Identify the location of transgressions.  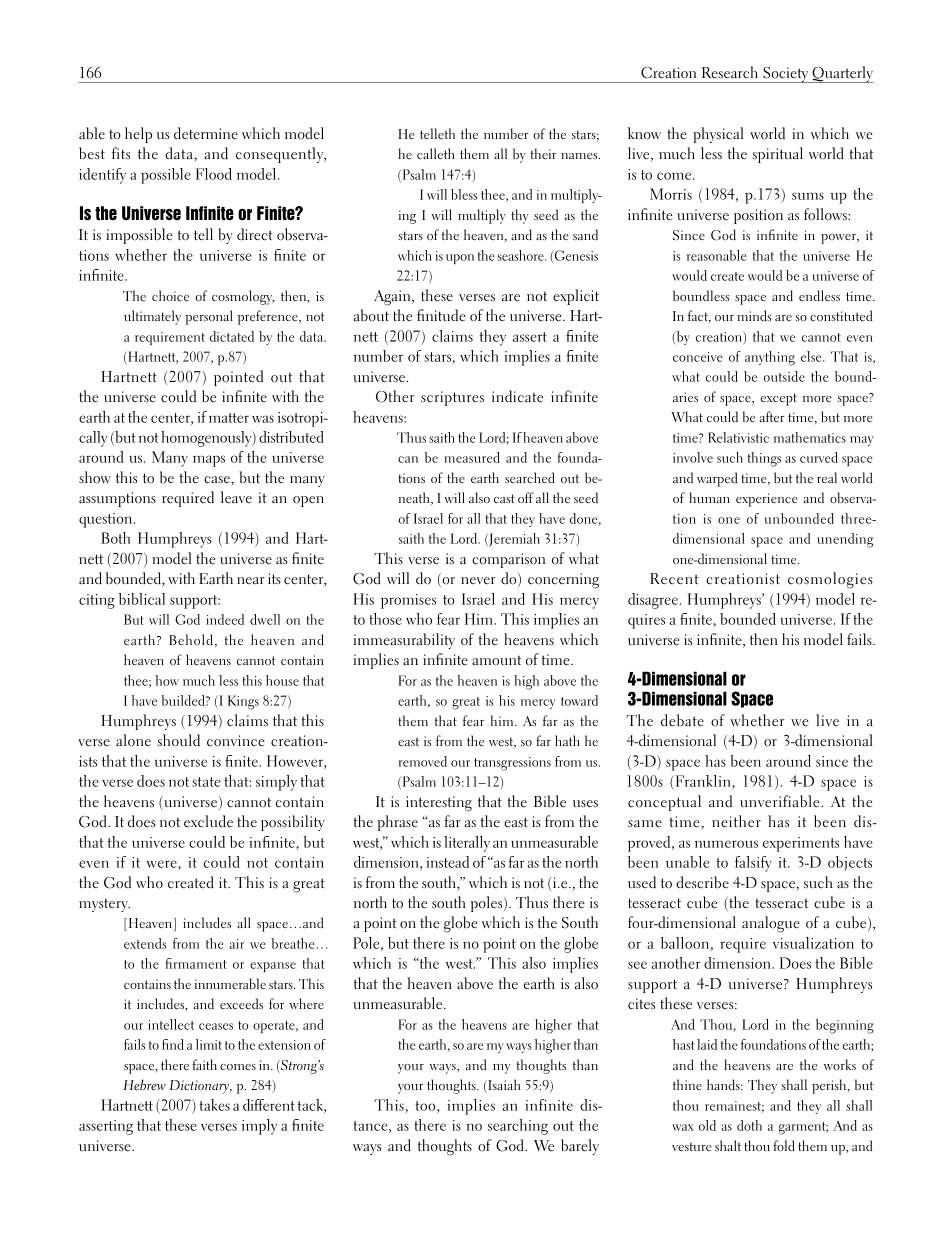
(512, 764).
